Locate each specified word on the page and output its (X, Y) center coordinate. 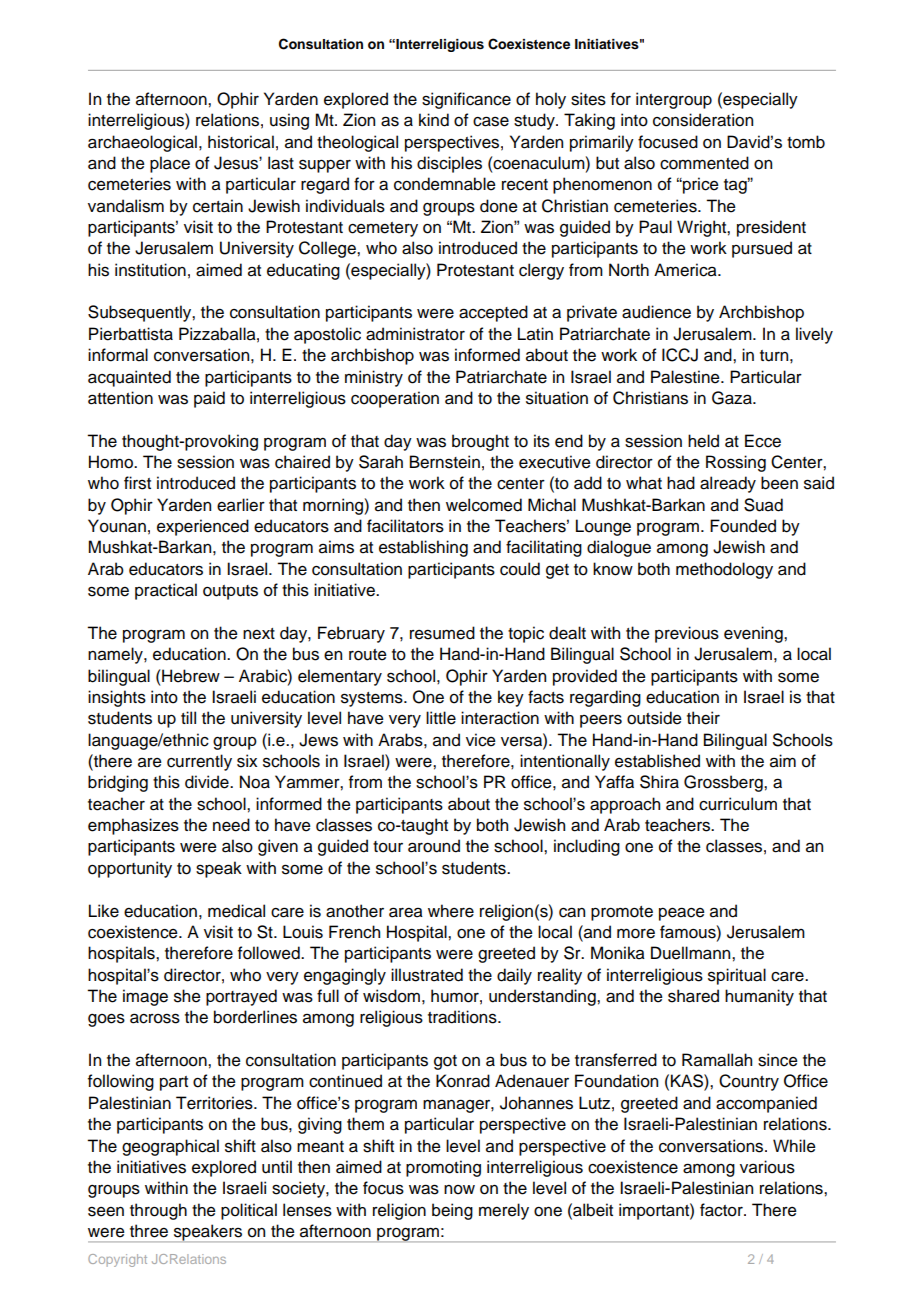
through (158, 1211)
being (452, 1211)
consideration (703, 120)
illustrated (427, 975)
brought (480, 442)
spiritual (737, 976)
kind (434, 120)
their (703, 718)
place (170, 164)
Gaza (733, 398)
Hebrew (190, 676)
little (441, 718)
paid (209, 399)
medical (236, 911)
